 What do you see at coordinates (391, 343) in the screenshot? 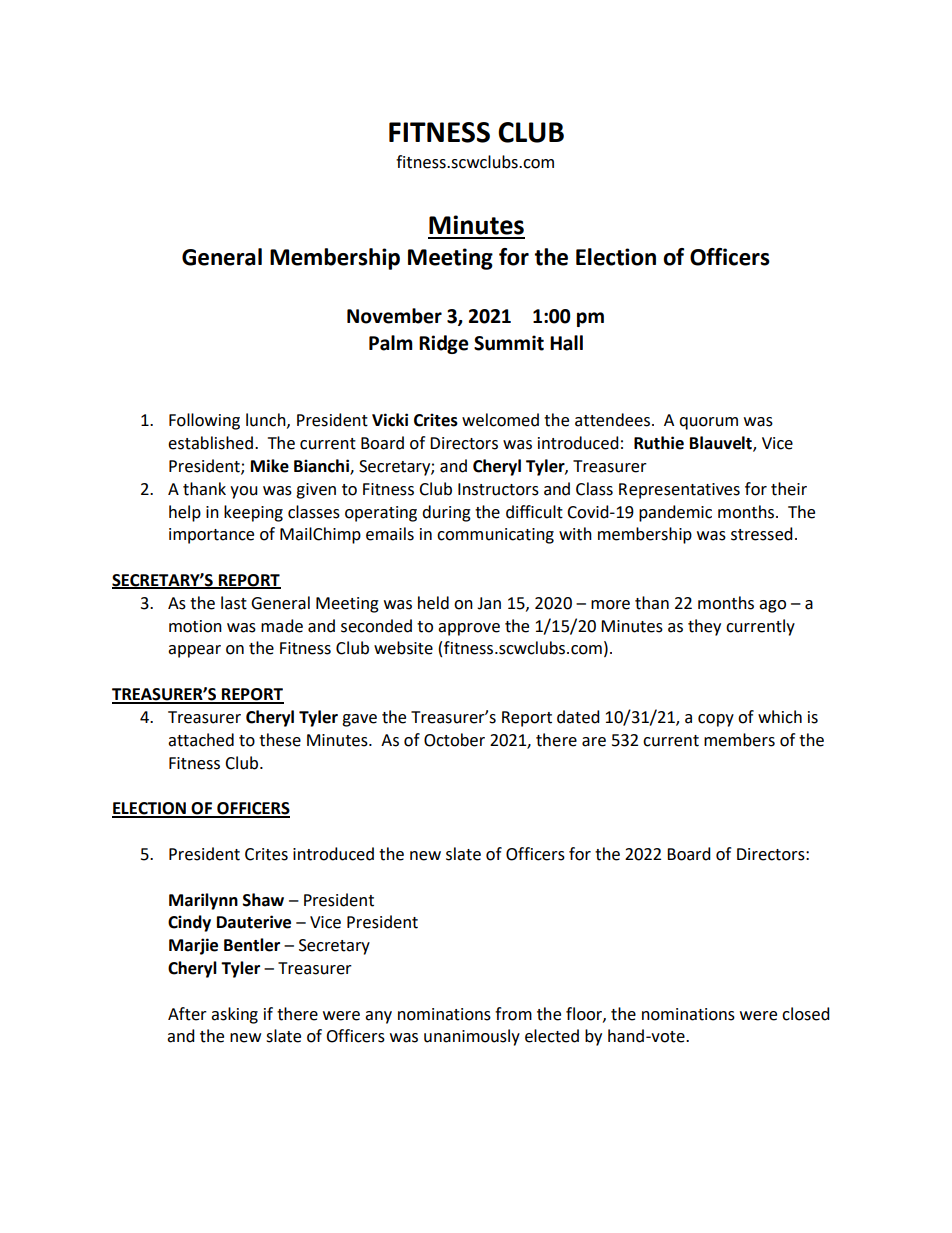
I see `Palm` at bounding box center [391, 343].
